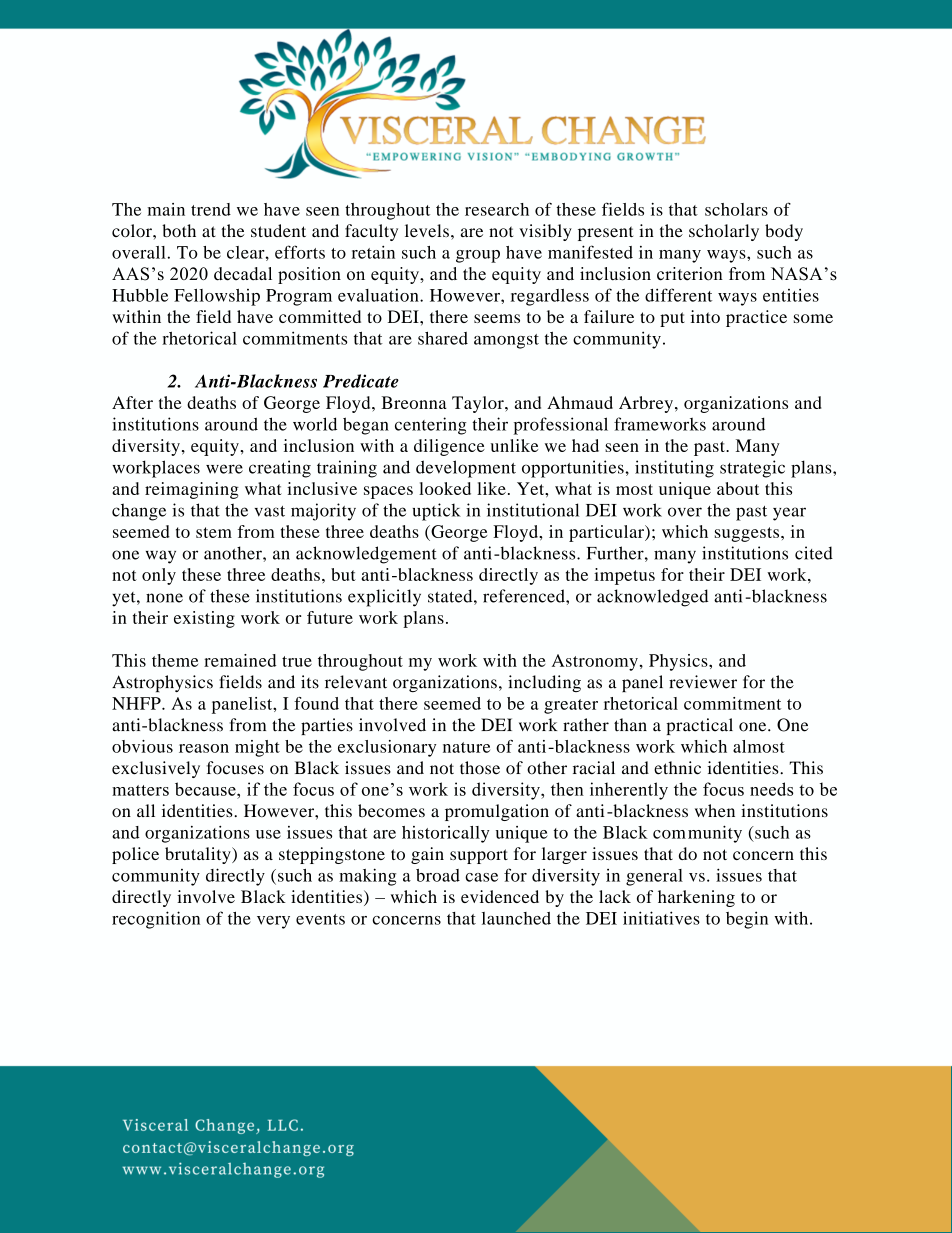 The height and width of the screenshot is (1233, 952). What do you see at coordinates (724, 232) in the screenshot?
I see `scholarly` at bounding box center [724, 232].
